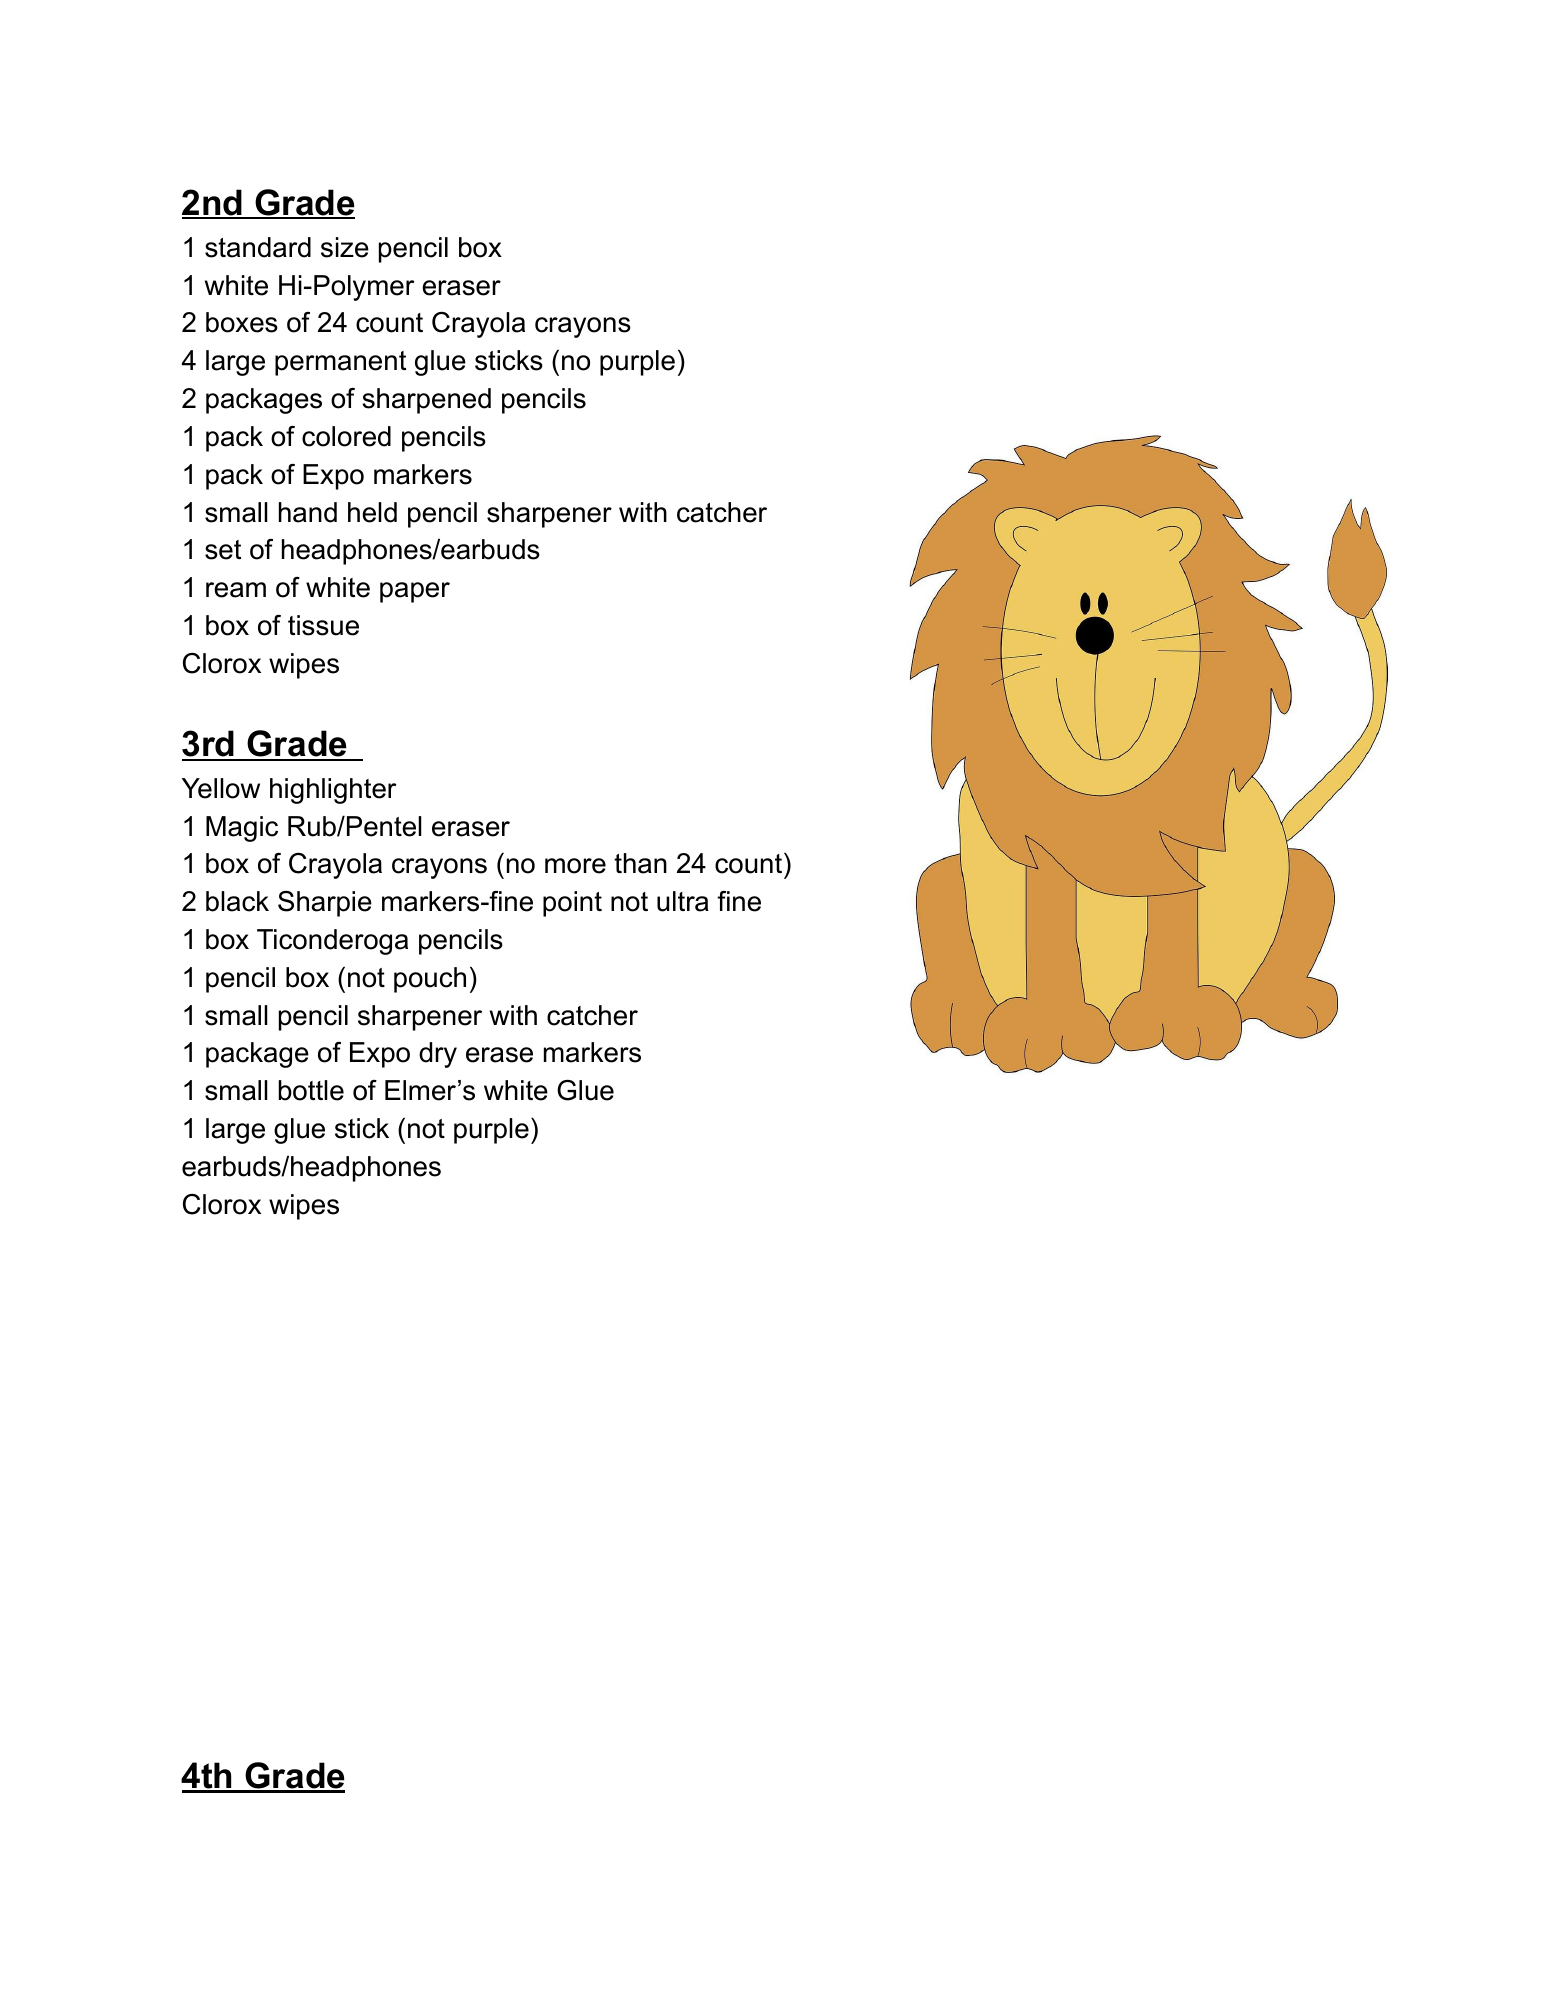  I want to click on tissue, so click(323, 625).
